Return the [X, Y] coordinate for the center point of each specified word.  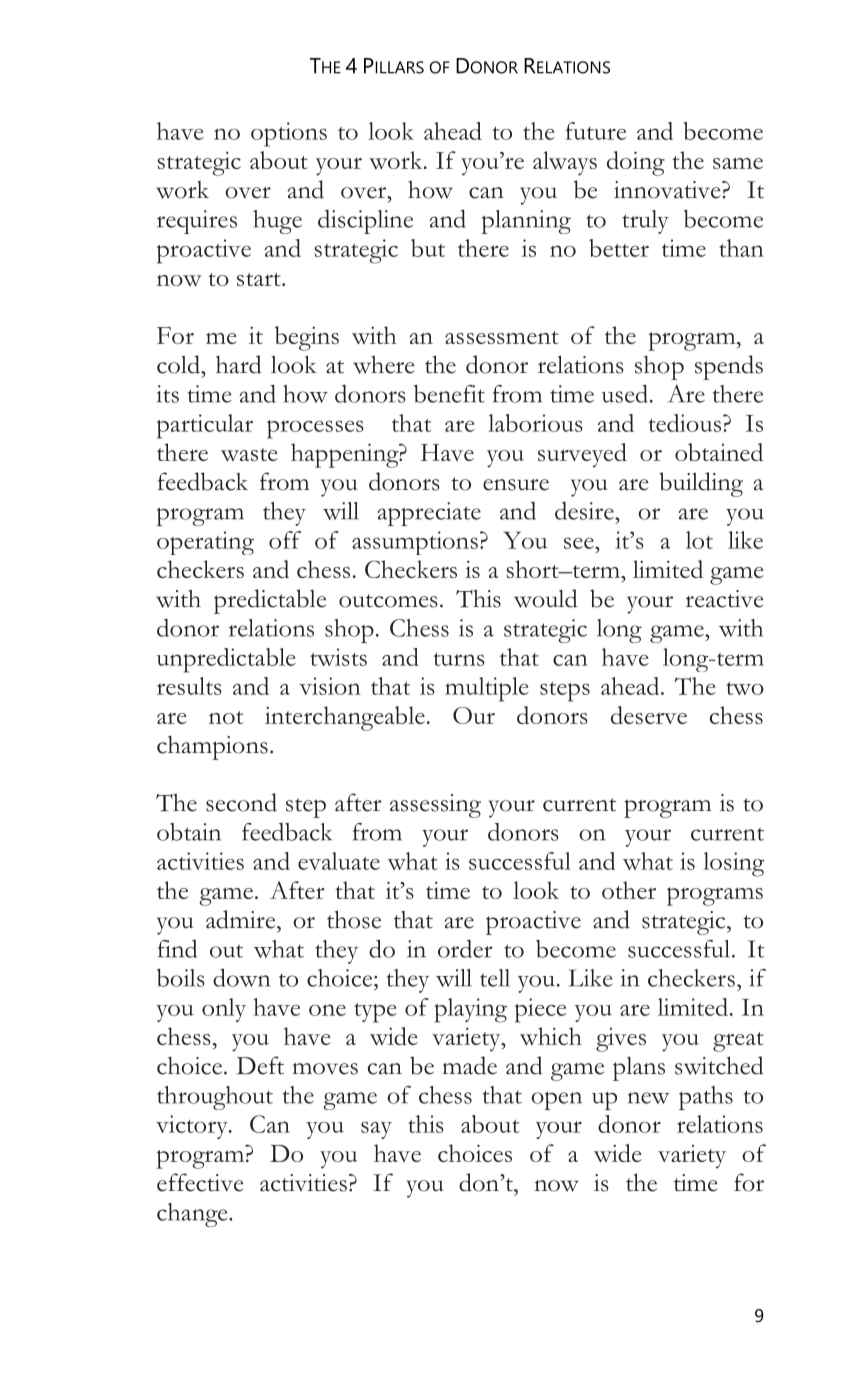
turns [459, 659]
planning [526, 222]
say [376, 1130]
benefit [449, 394]
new [649, 1098]
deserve [649, 715]
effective [200, 1182]
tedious [686, 423]
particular [205, 426]
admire [242, 919]
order [465, 949]
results [189, 686]
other [629, 890]
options [289, 134]
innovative [668, 190]
